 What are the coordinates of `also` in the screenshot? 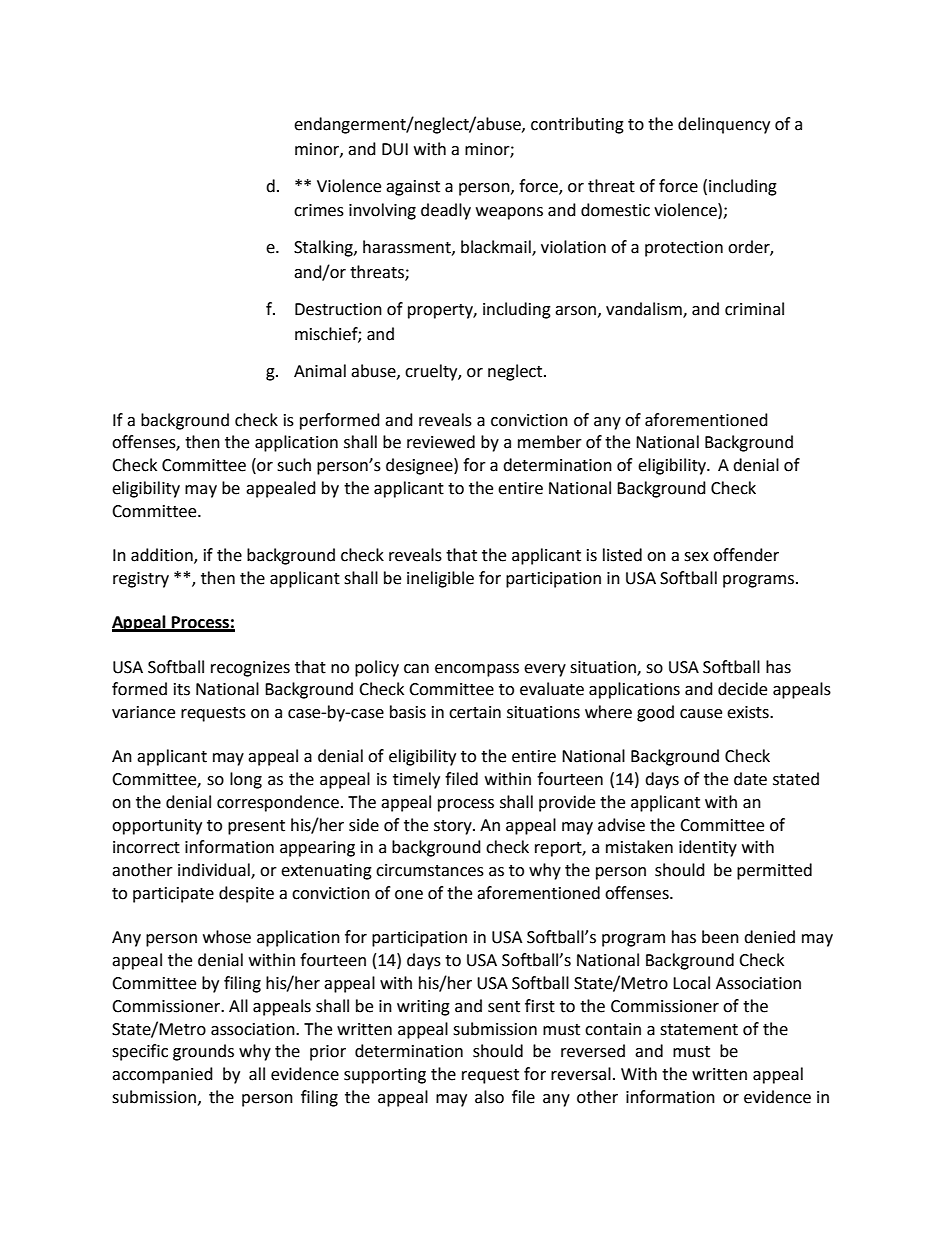 It's located at (489, 1097).
